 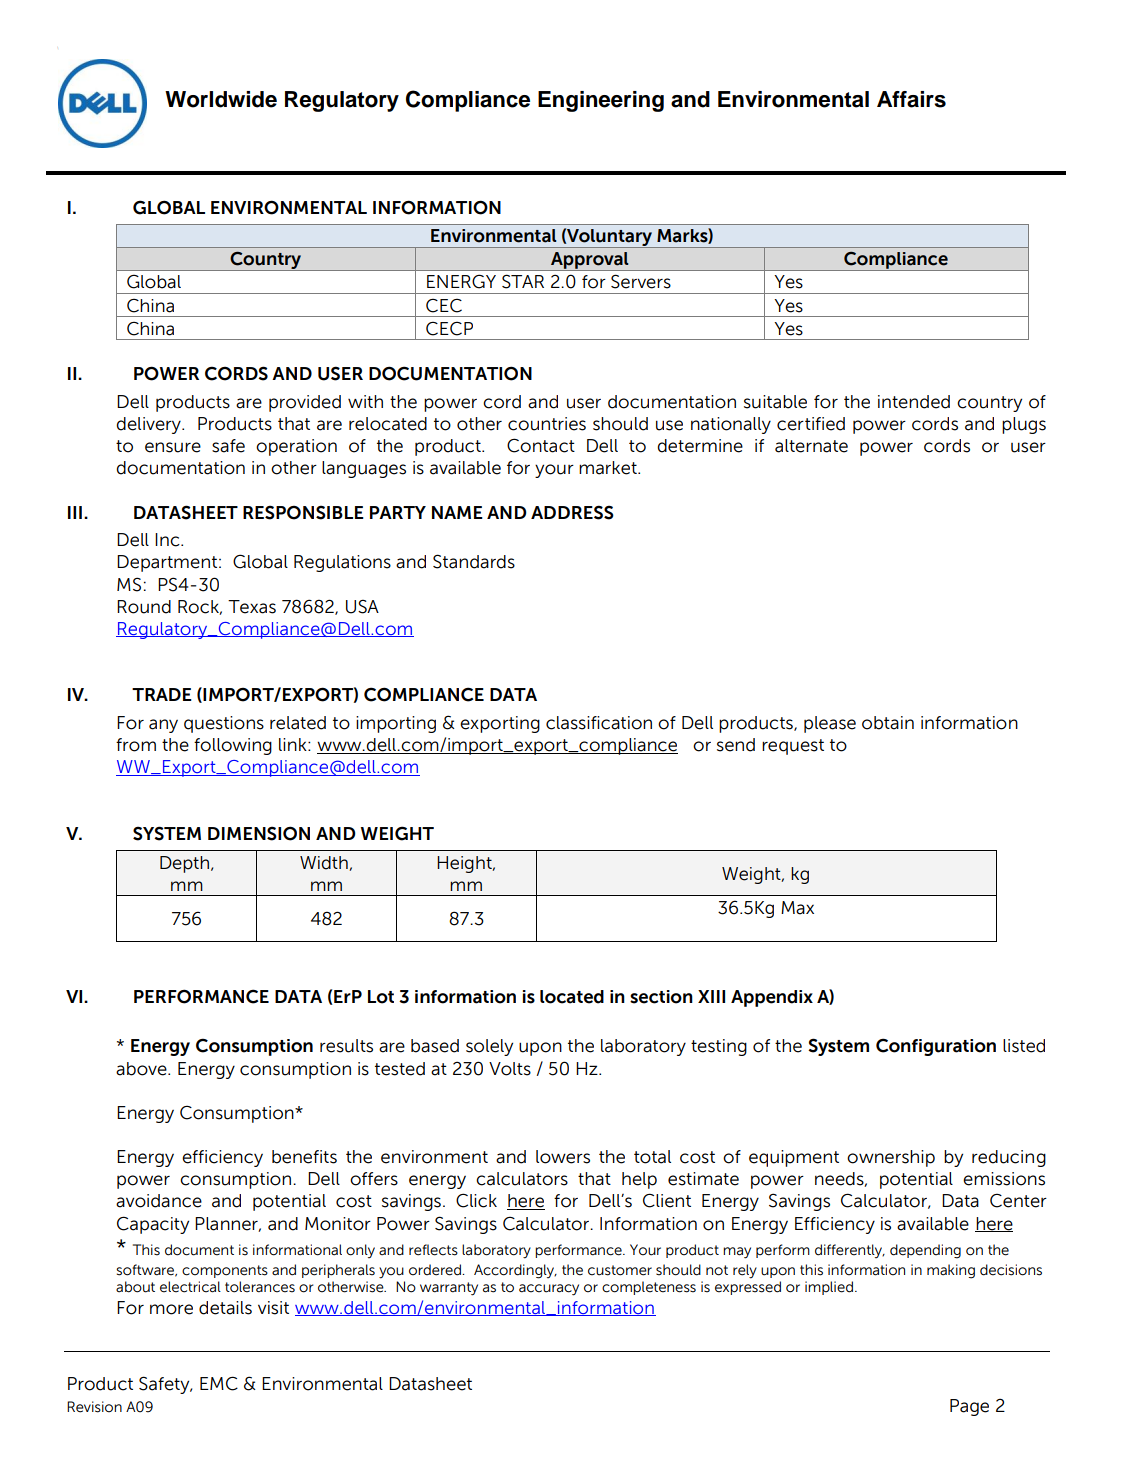 What do you see at coordinates (599, 723) in the document?
I see `classification` at bounding box center [599, 723].
